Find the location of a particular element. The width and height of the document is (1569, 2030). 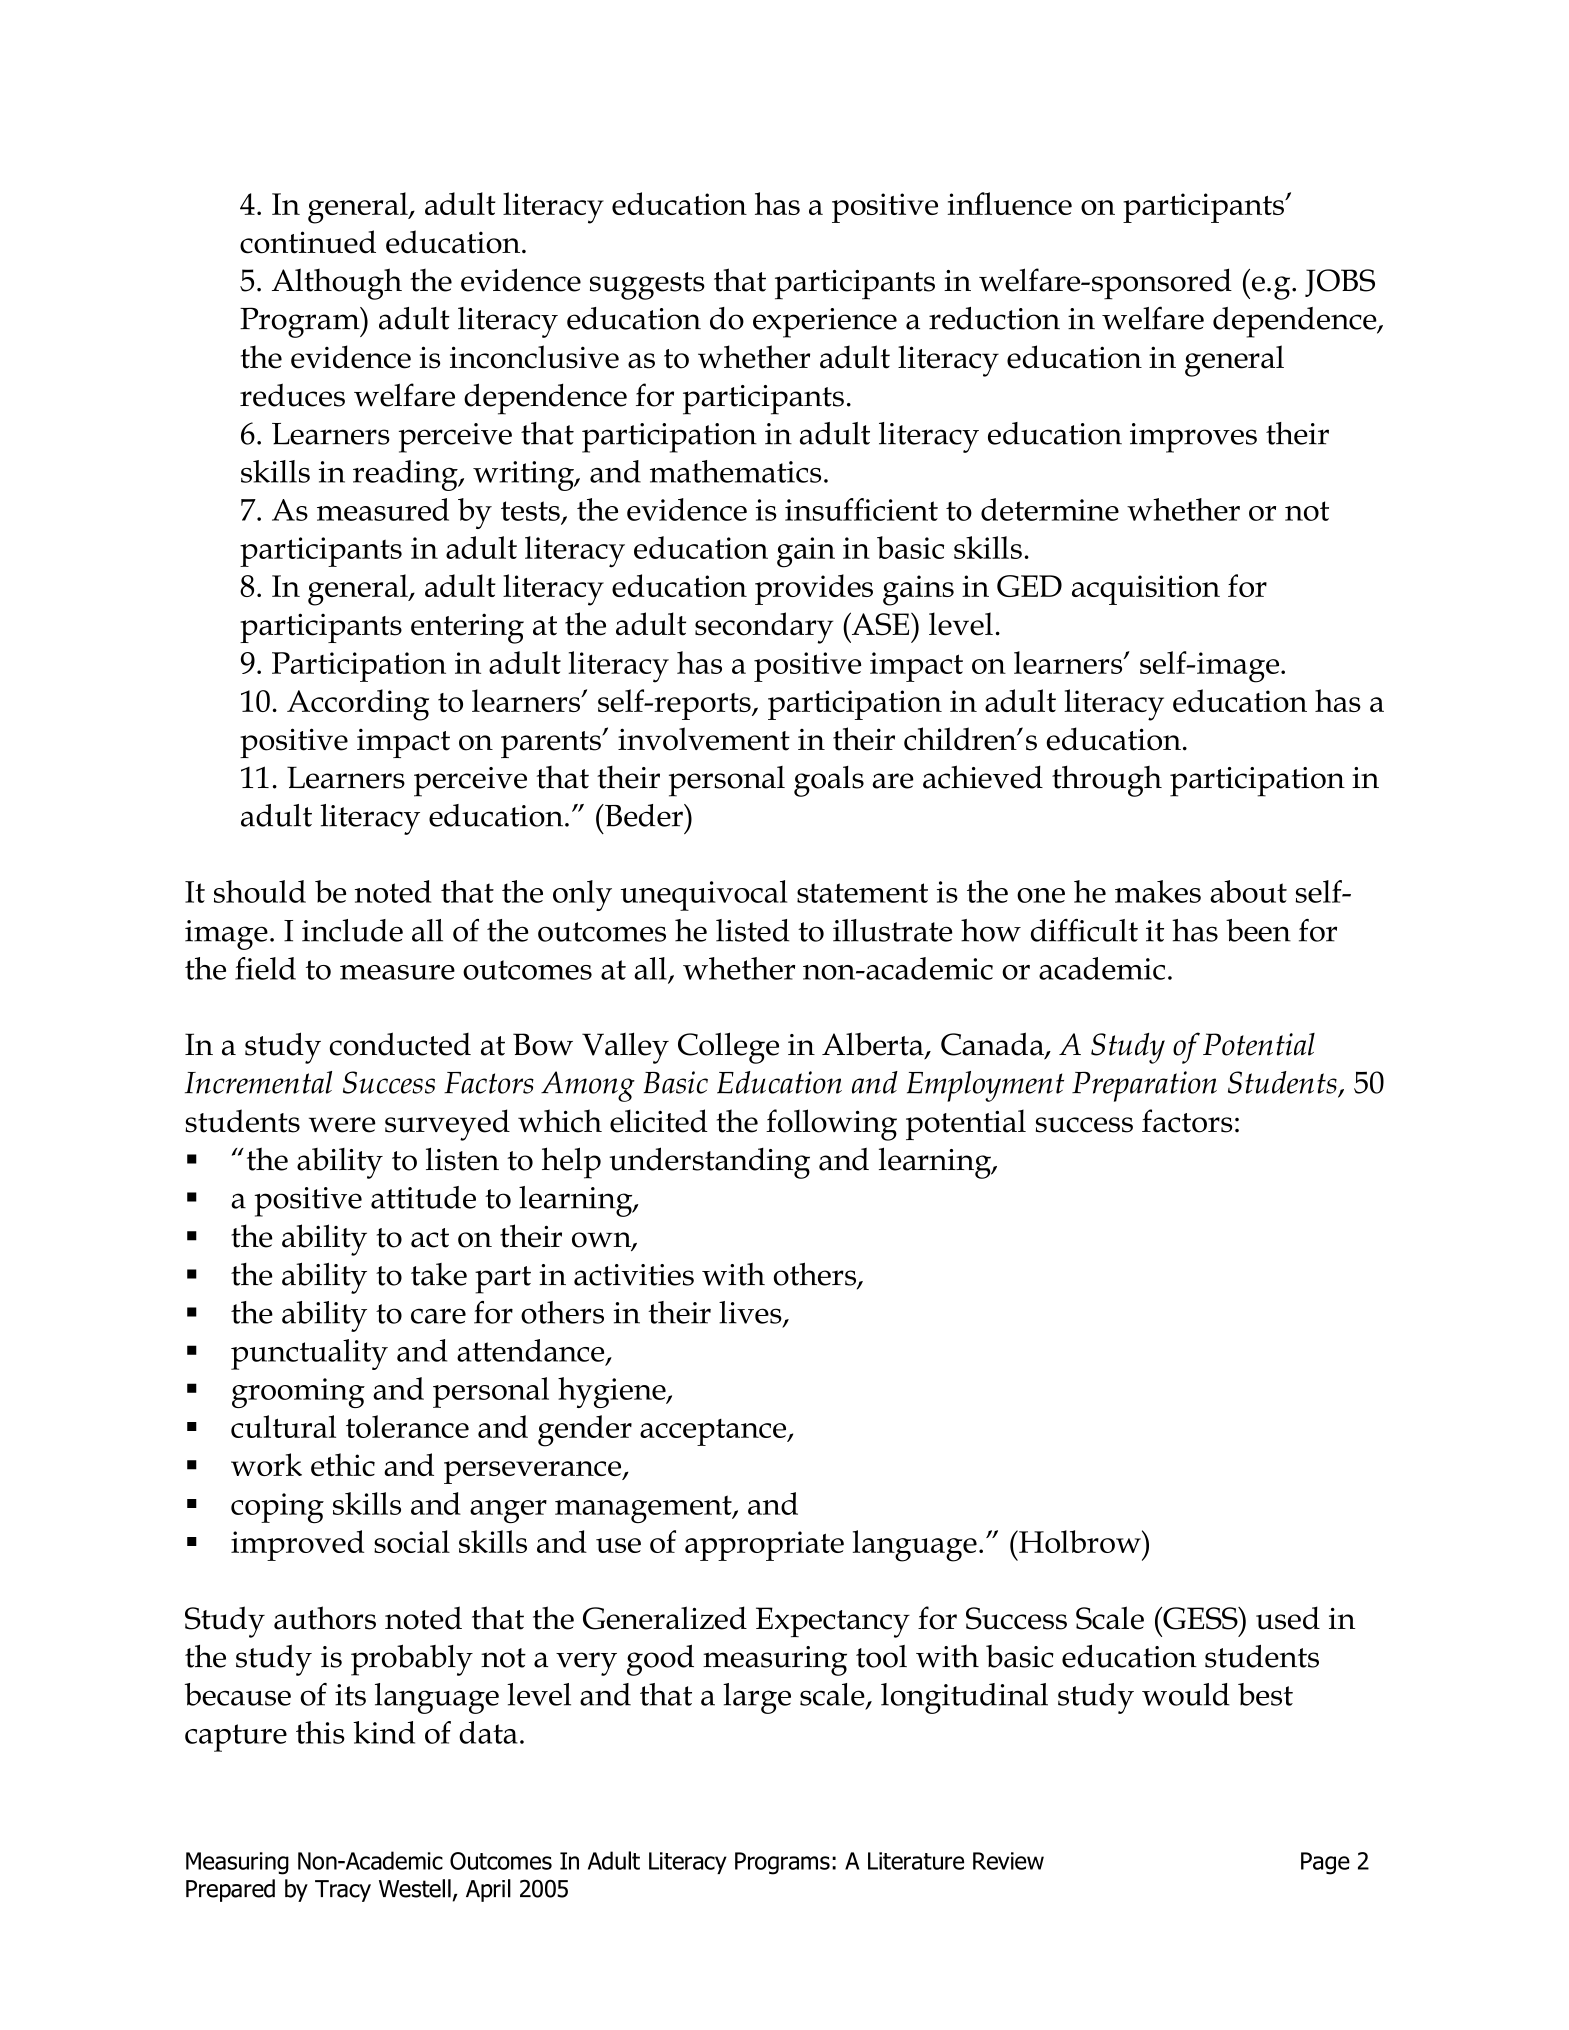

lives is located at coordinates (751, 1313).
